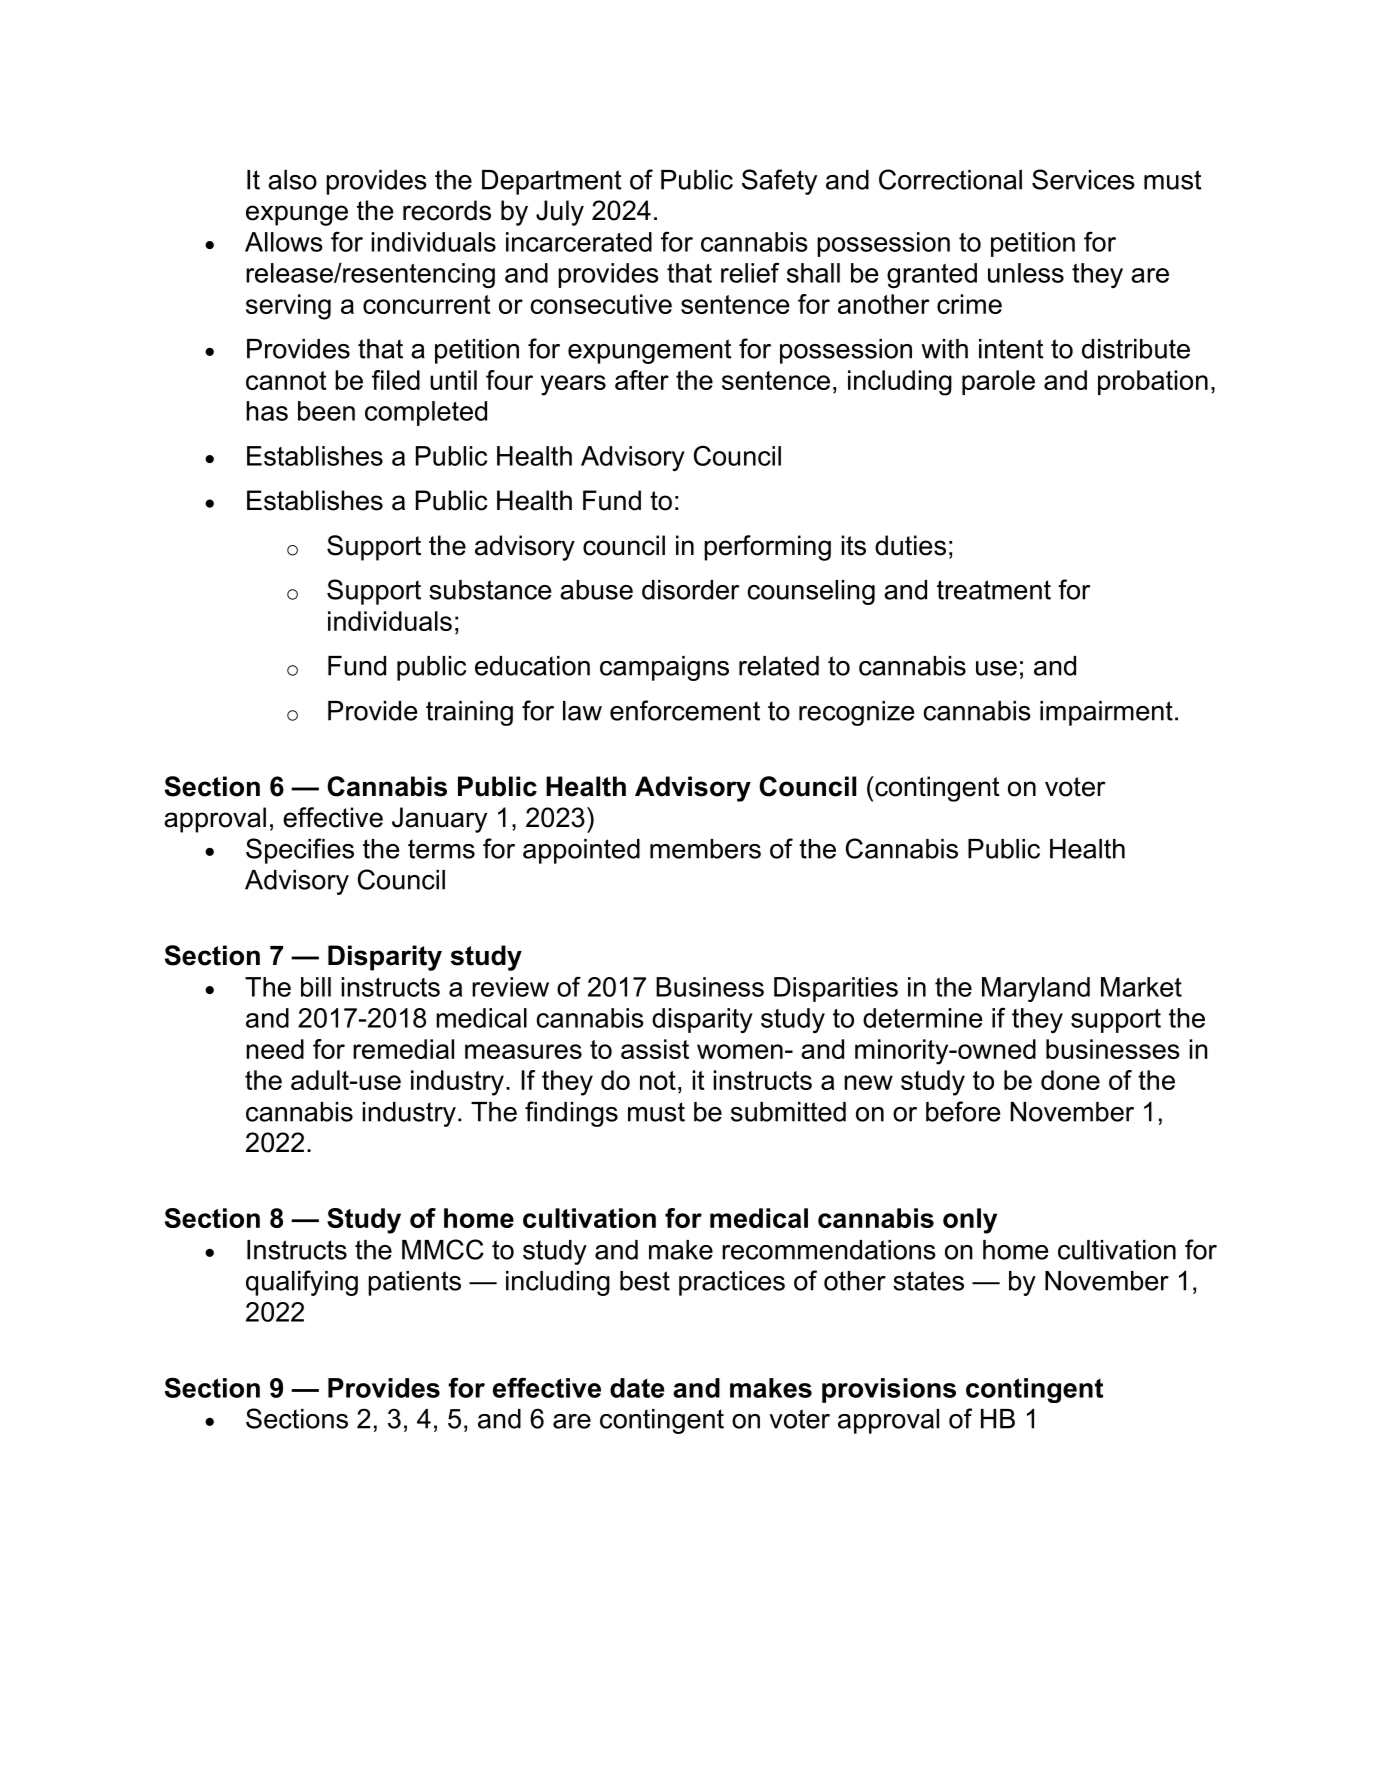  I want to click on patients, so click(414, 1283).
